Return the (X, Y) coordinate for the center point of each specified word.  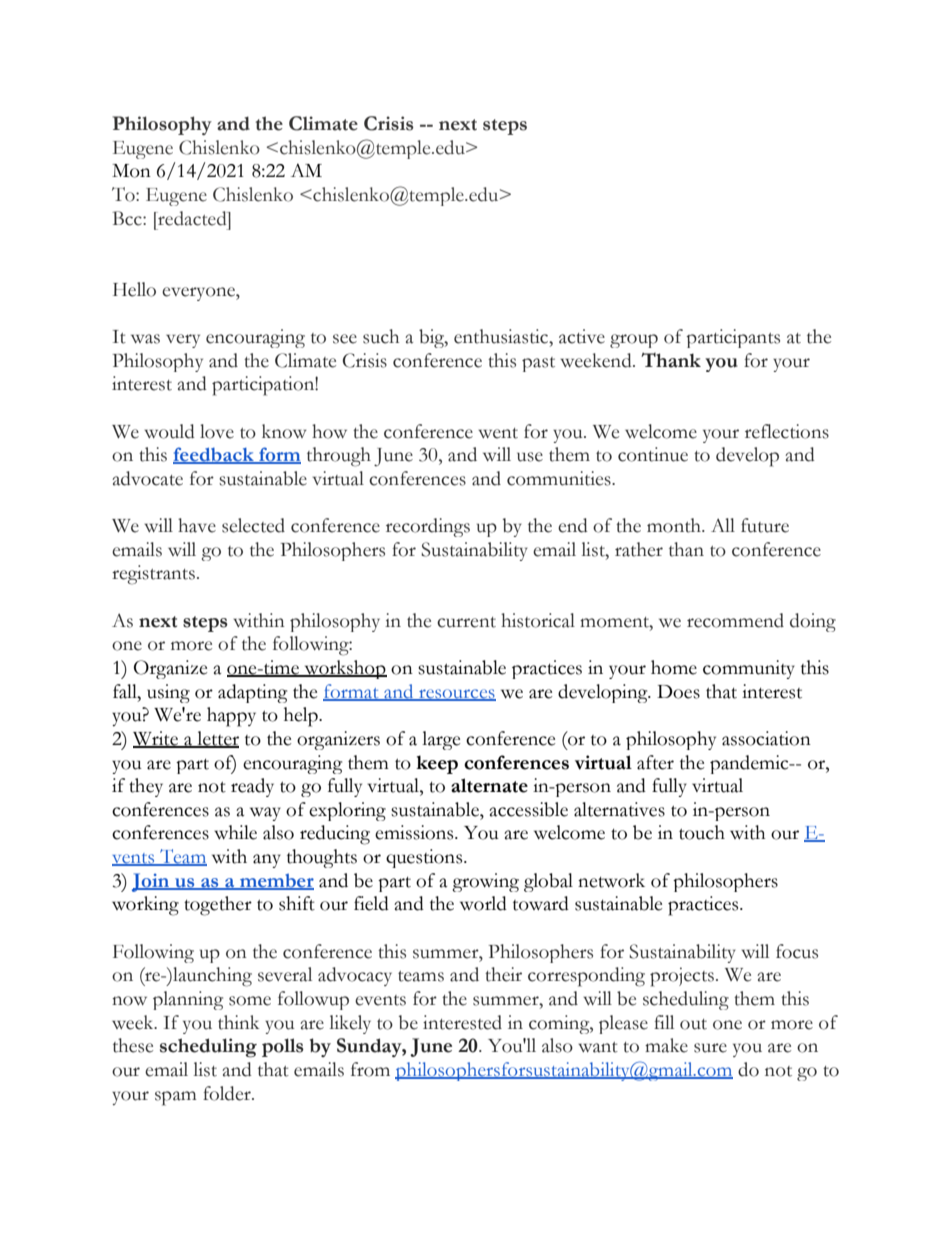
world (483, 903)
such (381, 336)
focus (797, 951)
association (766, 738)
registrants (153, 575)
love (217, 431)
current (466, 622)
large (441, 740)
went (498, 433)
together (218, 906)
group (634, 341)
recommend (735, 620)
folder (228, 1093)
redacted (192, 218)
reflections (787, 431)
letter (217, 739)
